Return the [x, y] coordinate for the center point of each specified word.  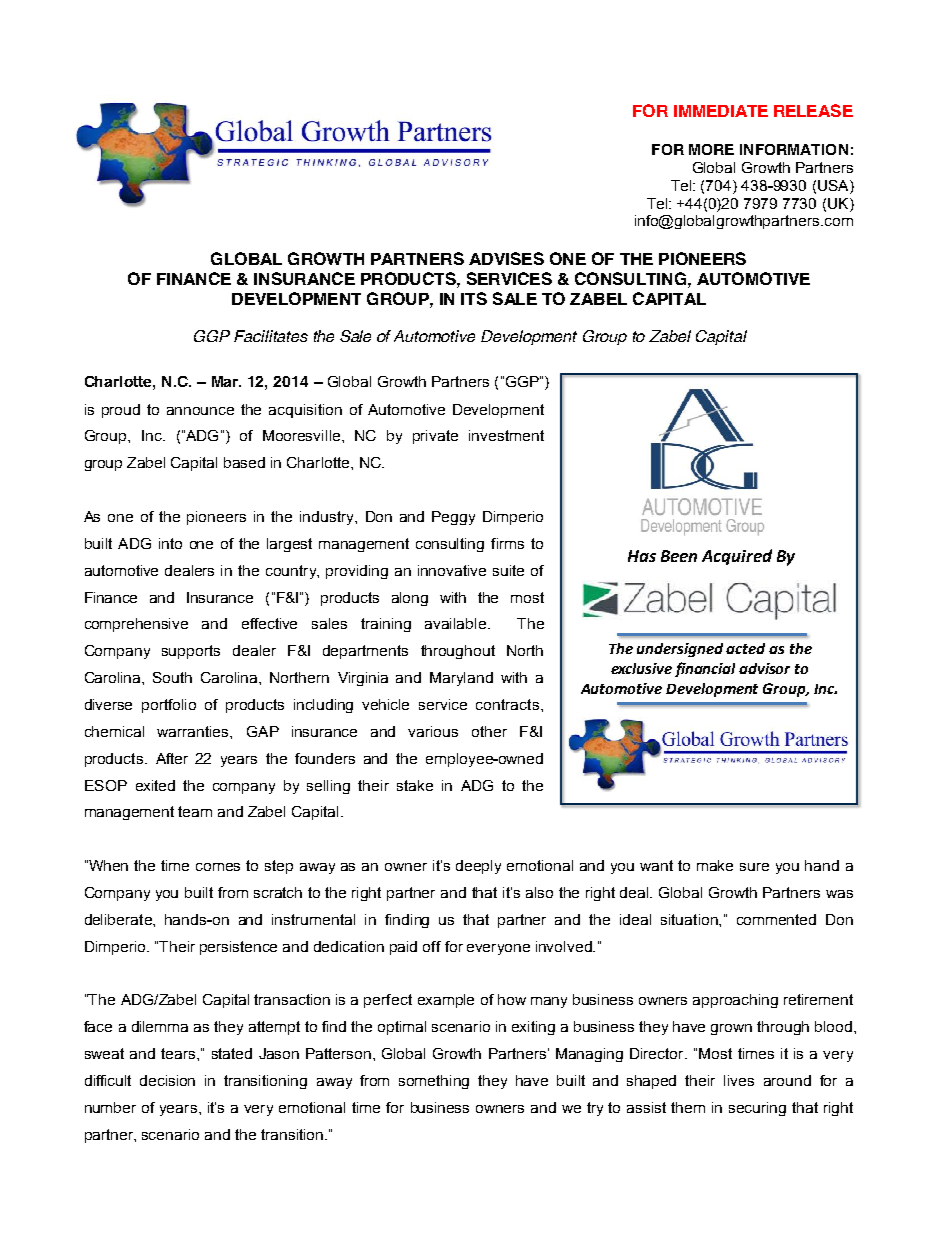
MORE [711, 149]
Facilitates [271, 336]
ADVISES [506, 258]
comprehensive [136, 625]
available [457, 623]
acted [745, 648]
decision [167, 1080]
